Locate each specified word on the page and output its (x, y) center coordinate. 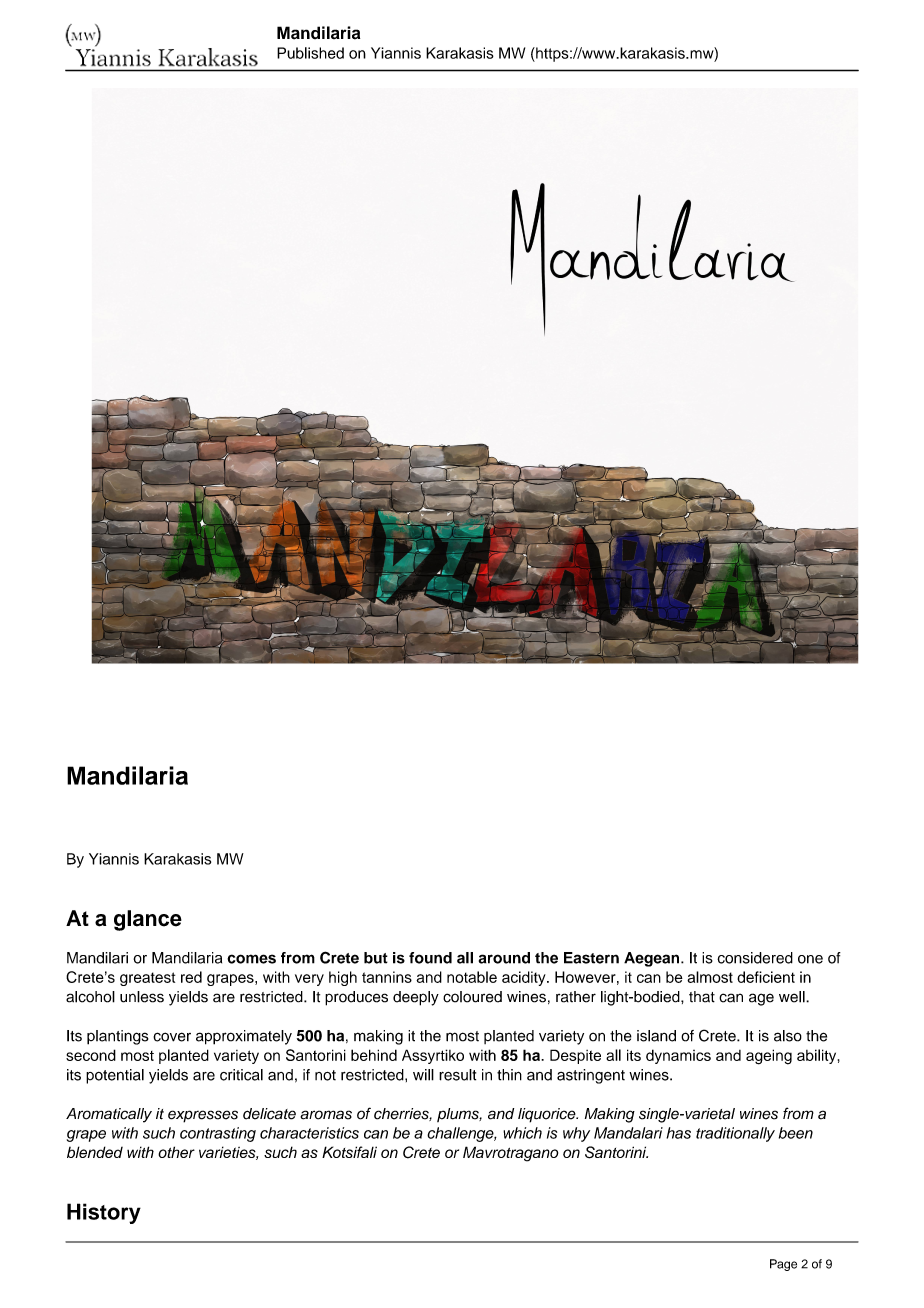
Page (783, 1265)
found (430, 958)
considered (755, 958)
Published (310, 53)
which (522, 1133)
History (104, 1213)
